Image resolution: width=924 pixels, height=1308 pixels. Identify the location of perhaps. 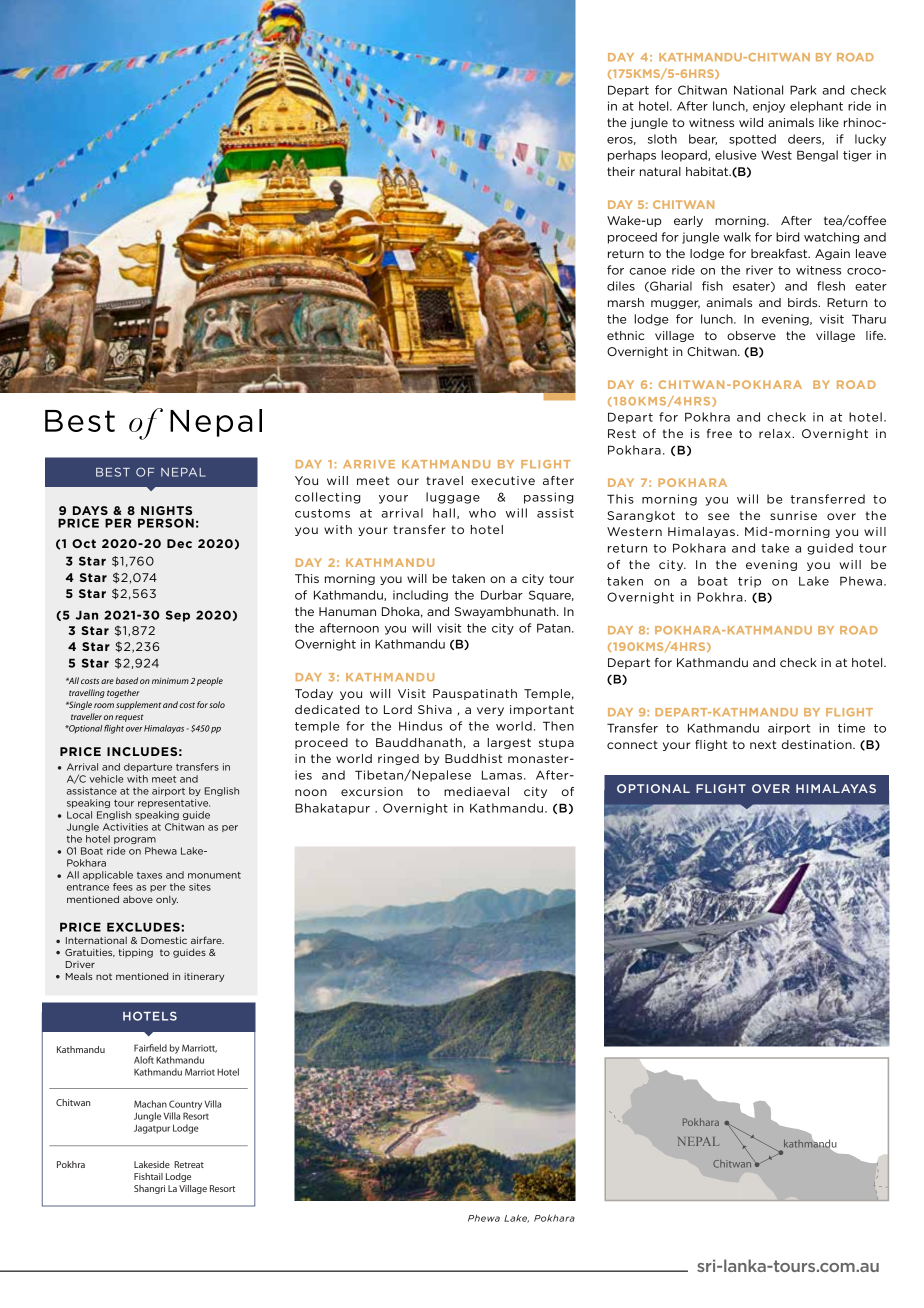
(632, 156).
